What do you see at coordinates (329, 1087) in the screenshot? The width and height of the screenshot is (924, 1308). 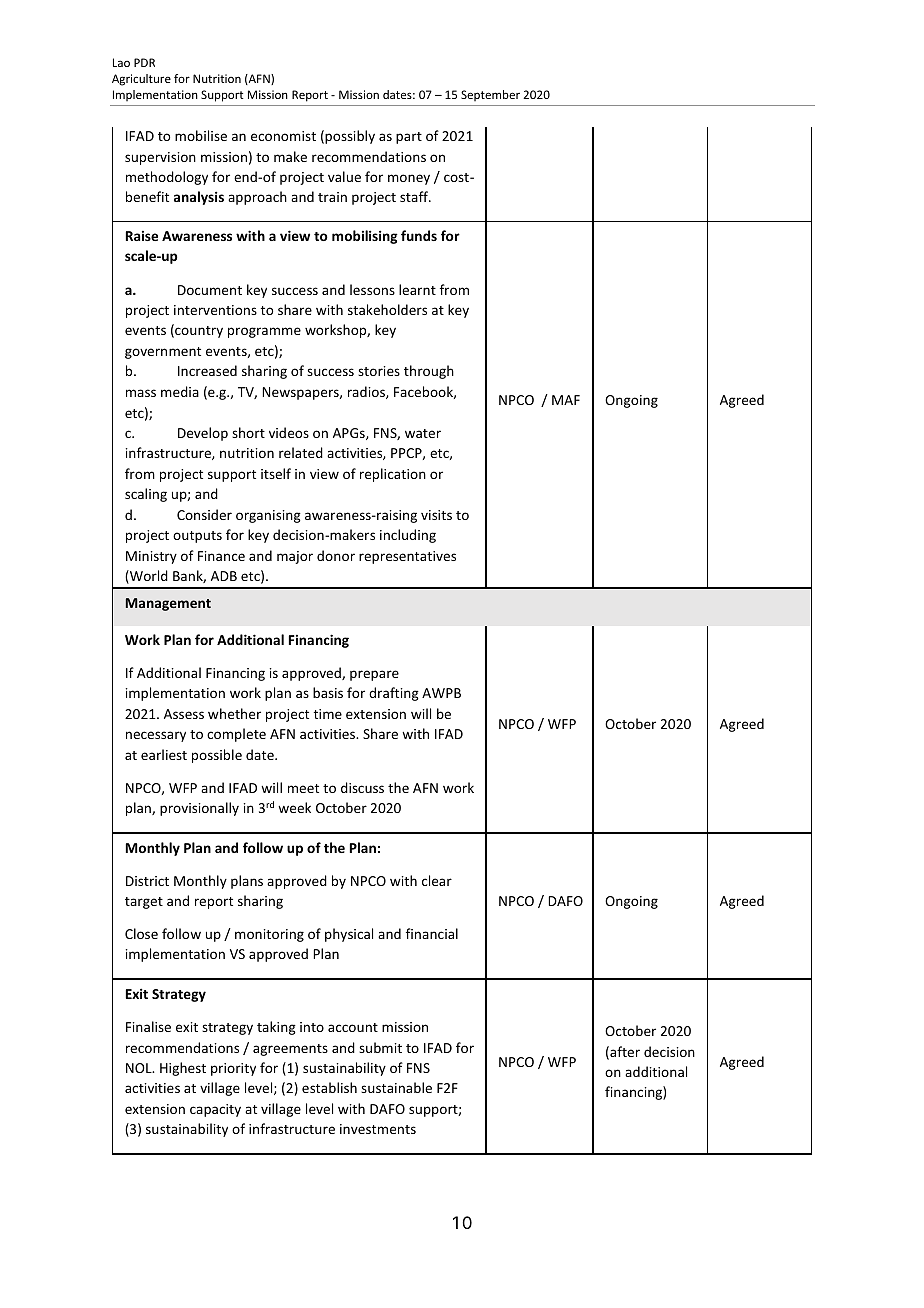 I see `establish` at bounding box center [329, 1087].
